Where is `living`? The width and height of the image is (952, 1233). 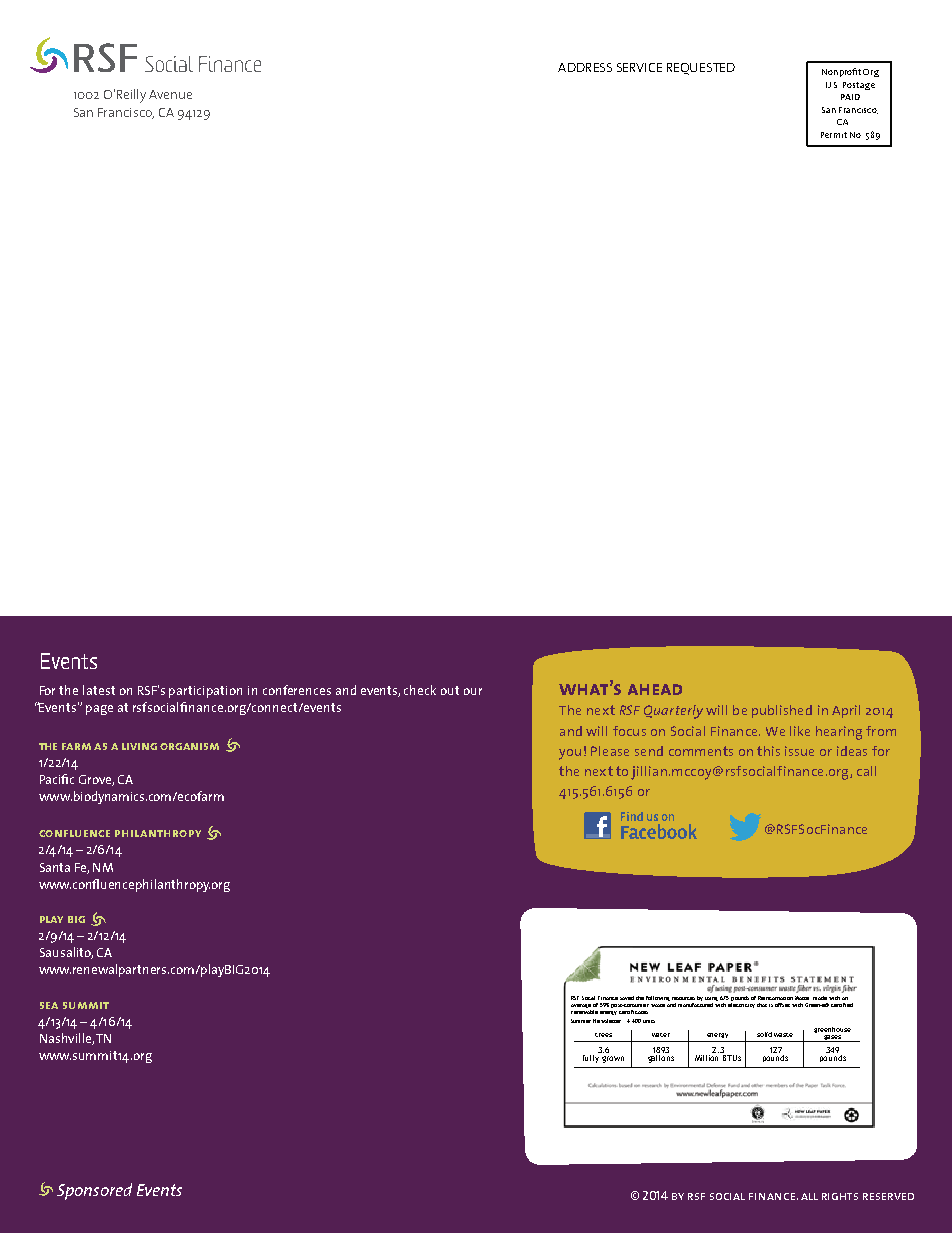
living is located at coordinates (139, 746).
